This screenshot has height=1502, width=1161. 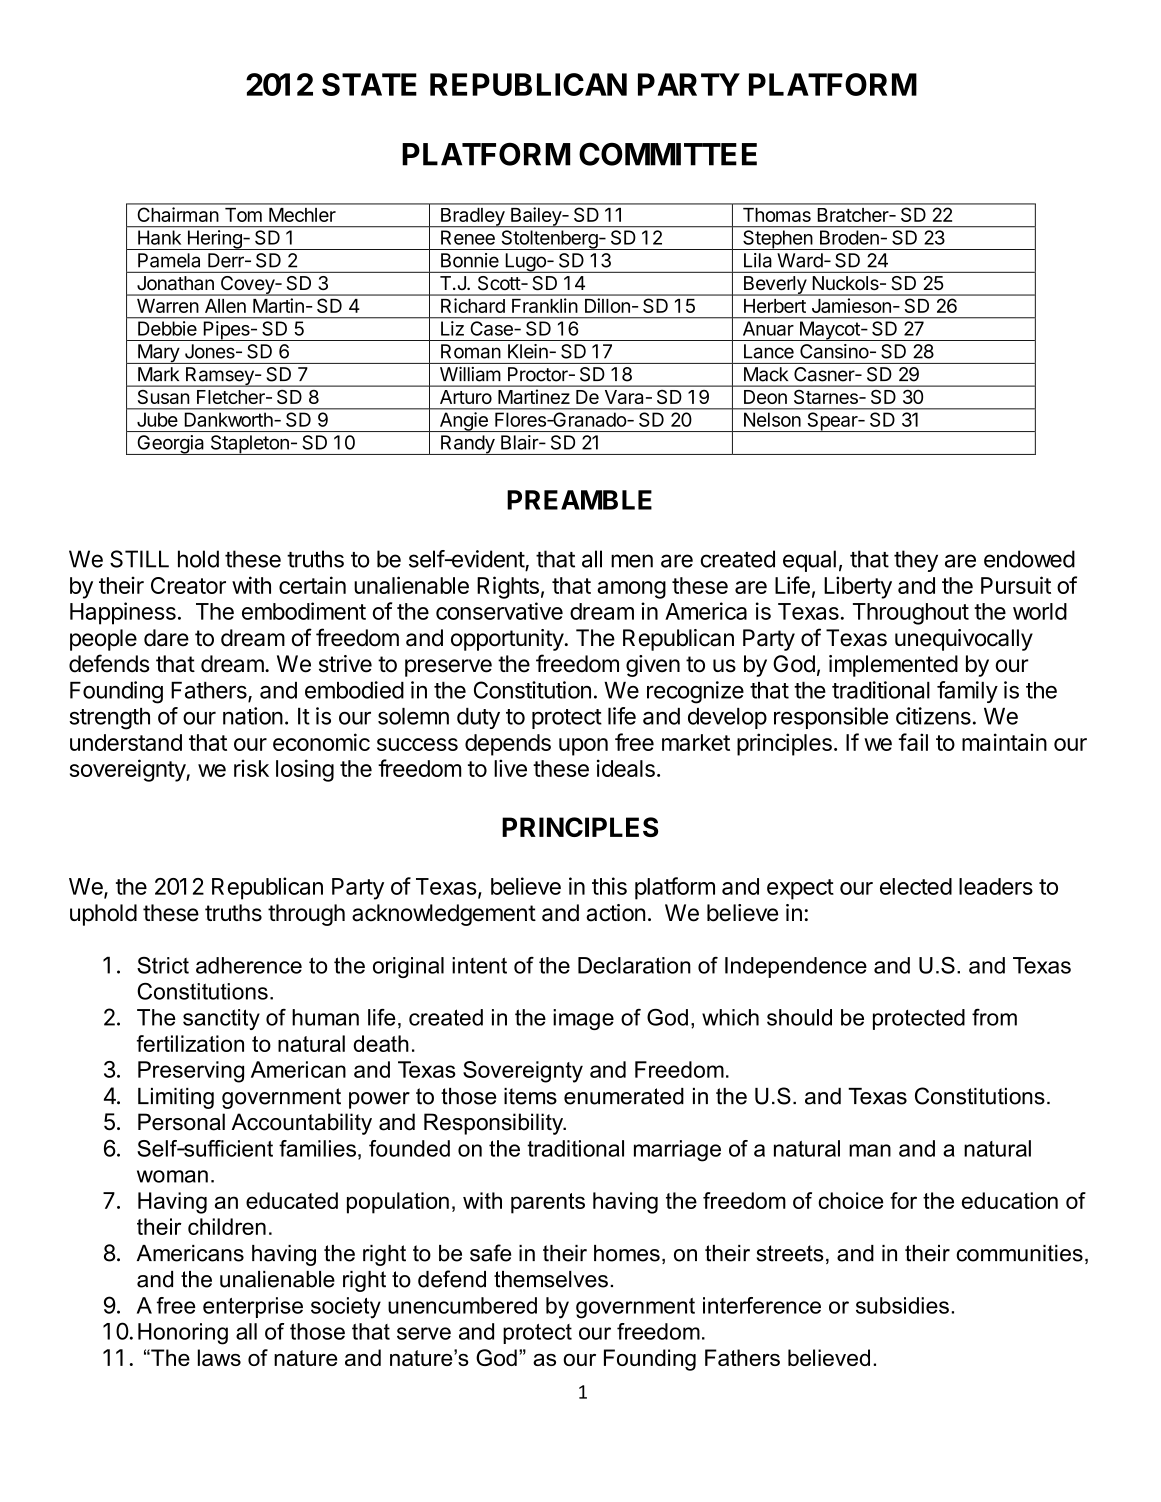 What do you see at coordinates (171, 445) in the screenshot?
I see `Georgia` at bounding box center [171, 445].
